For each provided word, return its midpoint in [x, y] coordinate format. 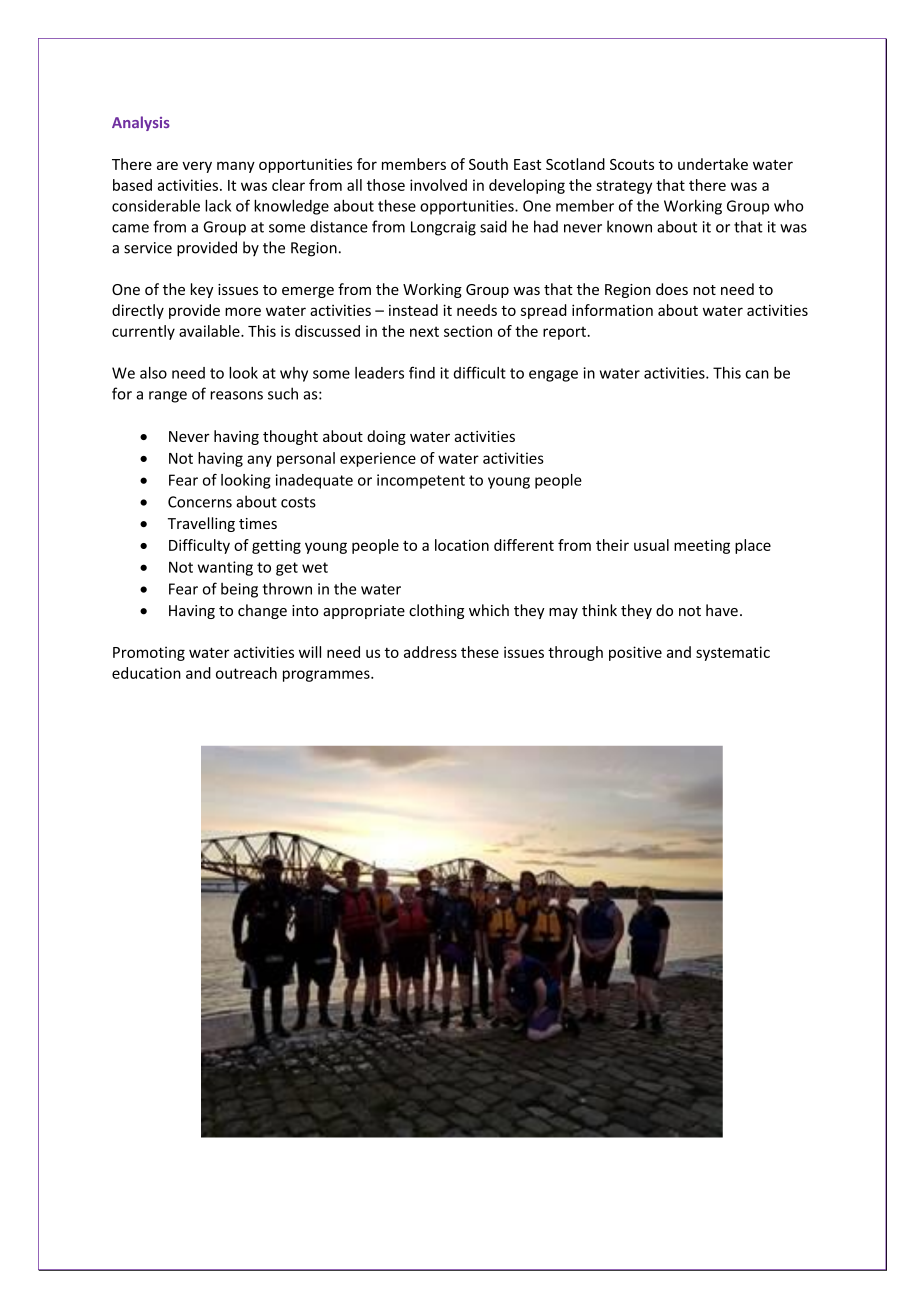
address [430, 652]
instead [413, 310]
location [462, 545]
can [757, 374]
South [488, 164]
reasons [236, 395]
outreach [246, 673]
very [197, 167]
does [672, 289]
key [202, 290]
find [422, 372]
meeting [702, 546]
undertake [713, 164]
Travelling [201, 524]
